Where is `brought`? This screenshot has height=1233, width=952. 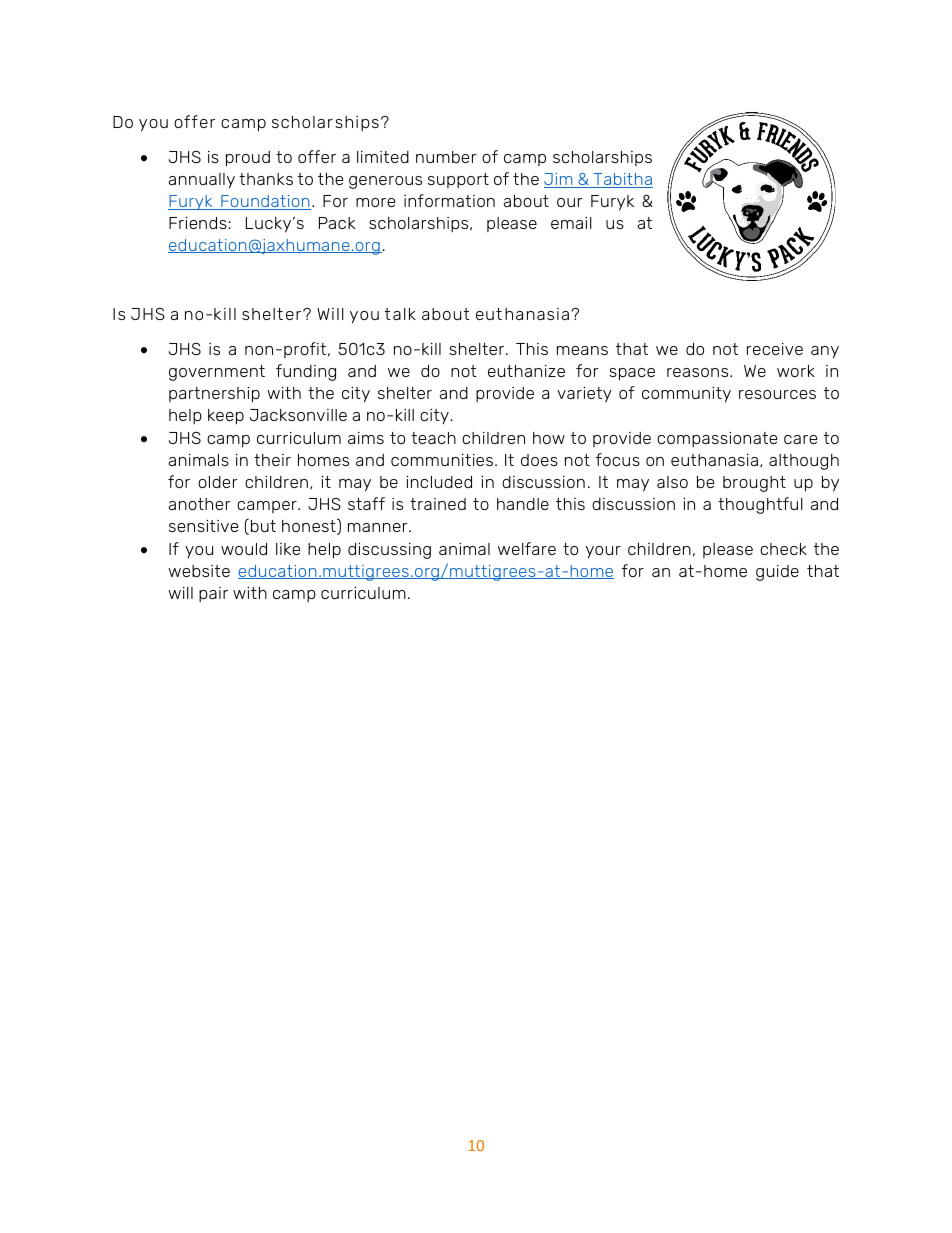 brought is located at coordinates (754, 484).
